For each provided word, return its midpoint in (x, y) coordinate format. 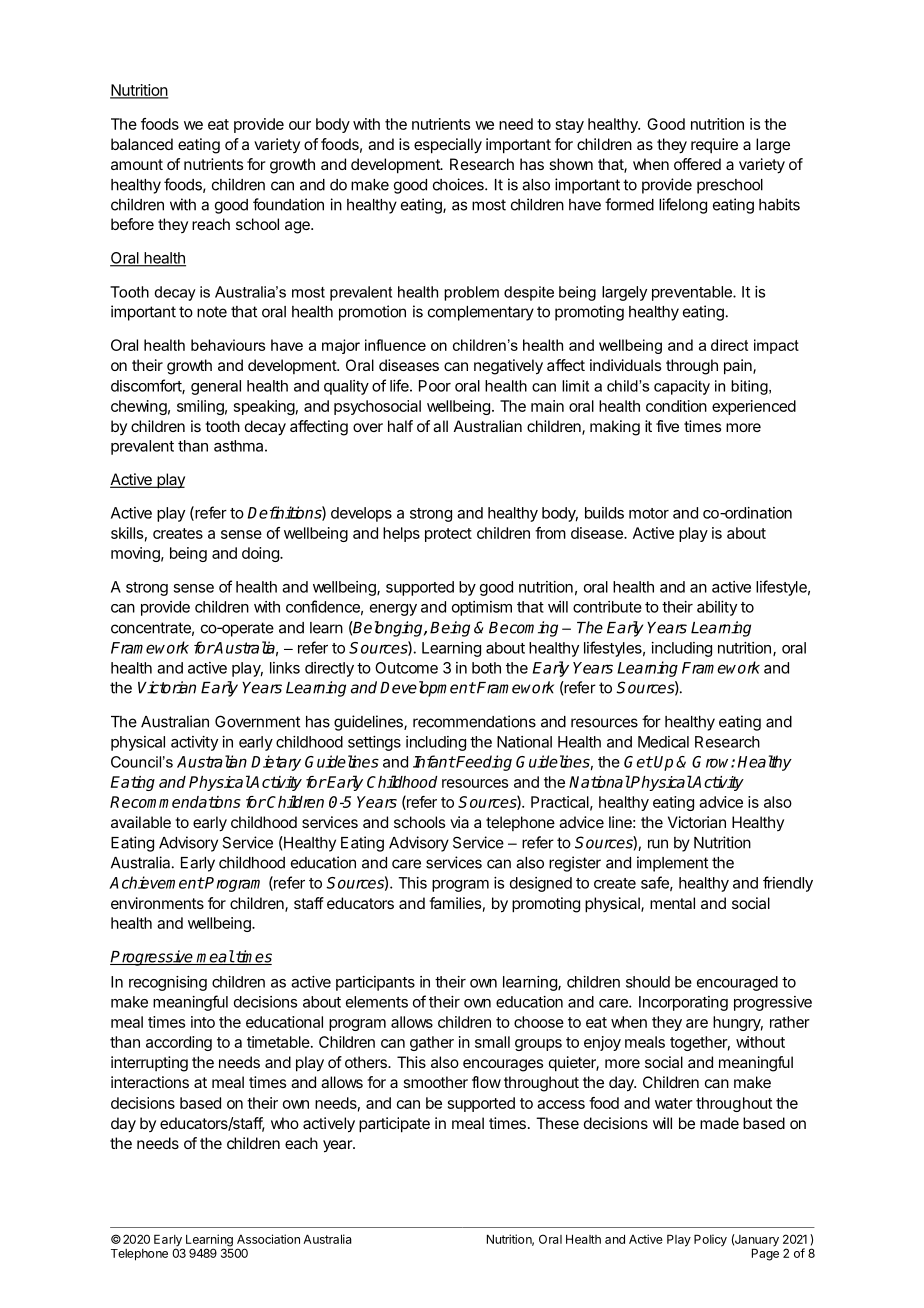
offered (697, 164)
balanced (142, 144)
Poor (435, 386)
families (455, 903)
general (216, 387)
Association (268, 1239)
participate (394, 1125)
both (486, 668)
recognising (168, 983)
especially (448, 146)
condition (676, 406)
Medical (663, 742)
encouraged (737, 983)
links (285, 668)
